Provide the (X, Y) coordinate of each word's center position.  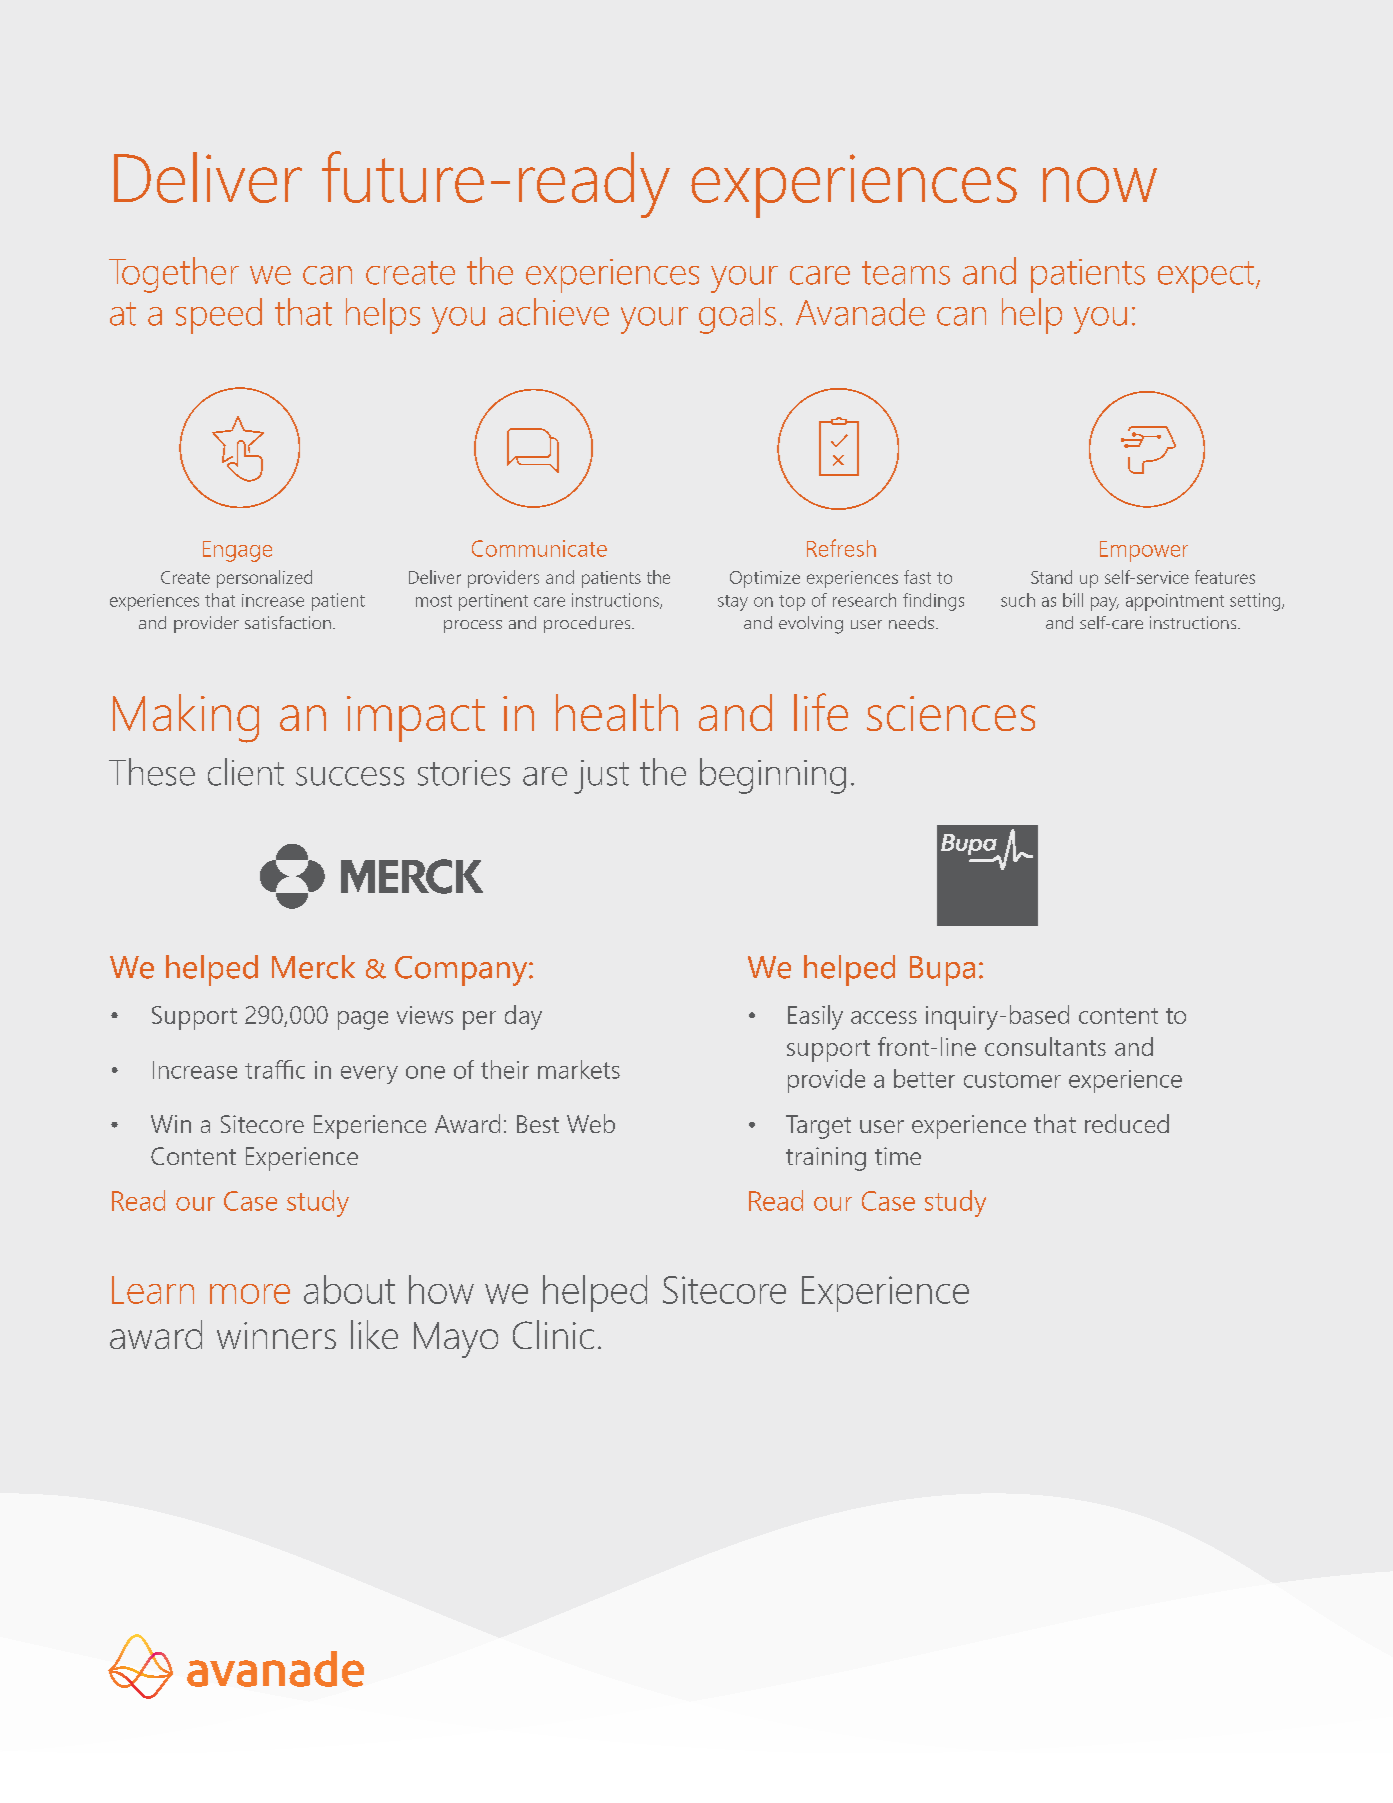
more (250, 1294)
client (246, 772)
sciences (951, 713)
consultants (1045, 1046)
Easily (815, 1017)
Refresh (841, 548)
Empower (1144, 551)
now (1100, 185)
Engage (237, 551)
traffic (275, 1069)
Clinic (553, 1334)
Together (174, 275)
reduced (1127, 1123)
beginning (773, 776)
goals (737, 316)
